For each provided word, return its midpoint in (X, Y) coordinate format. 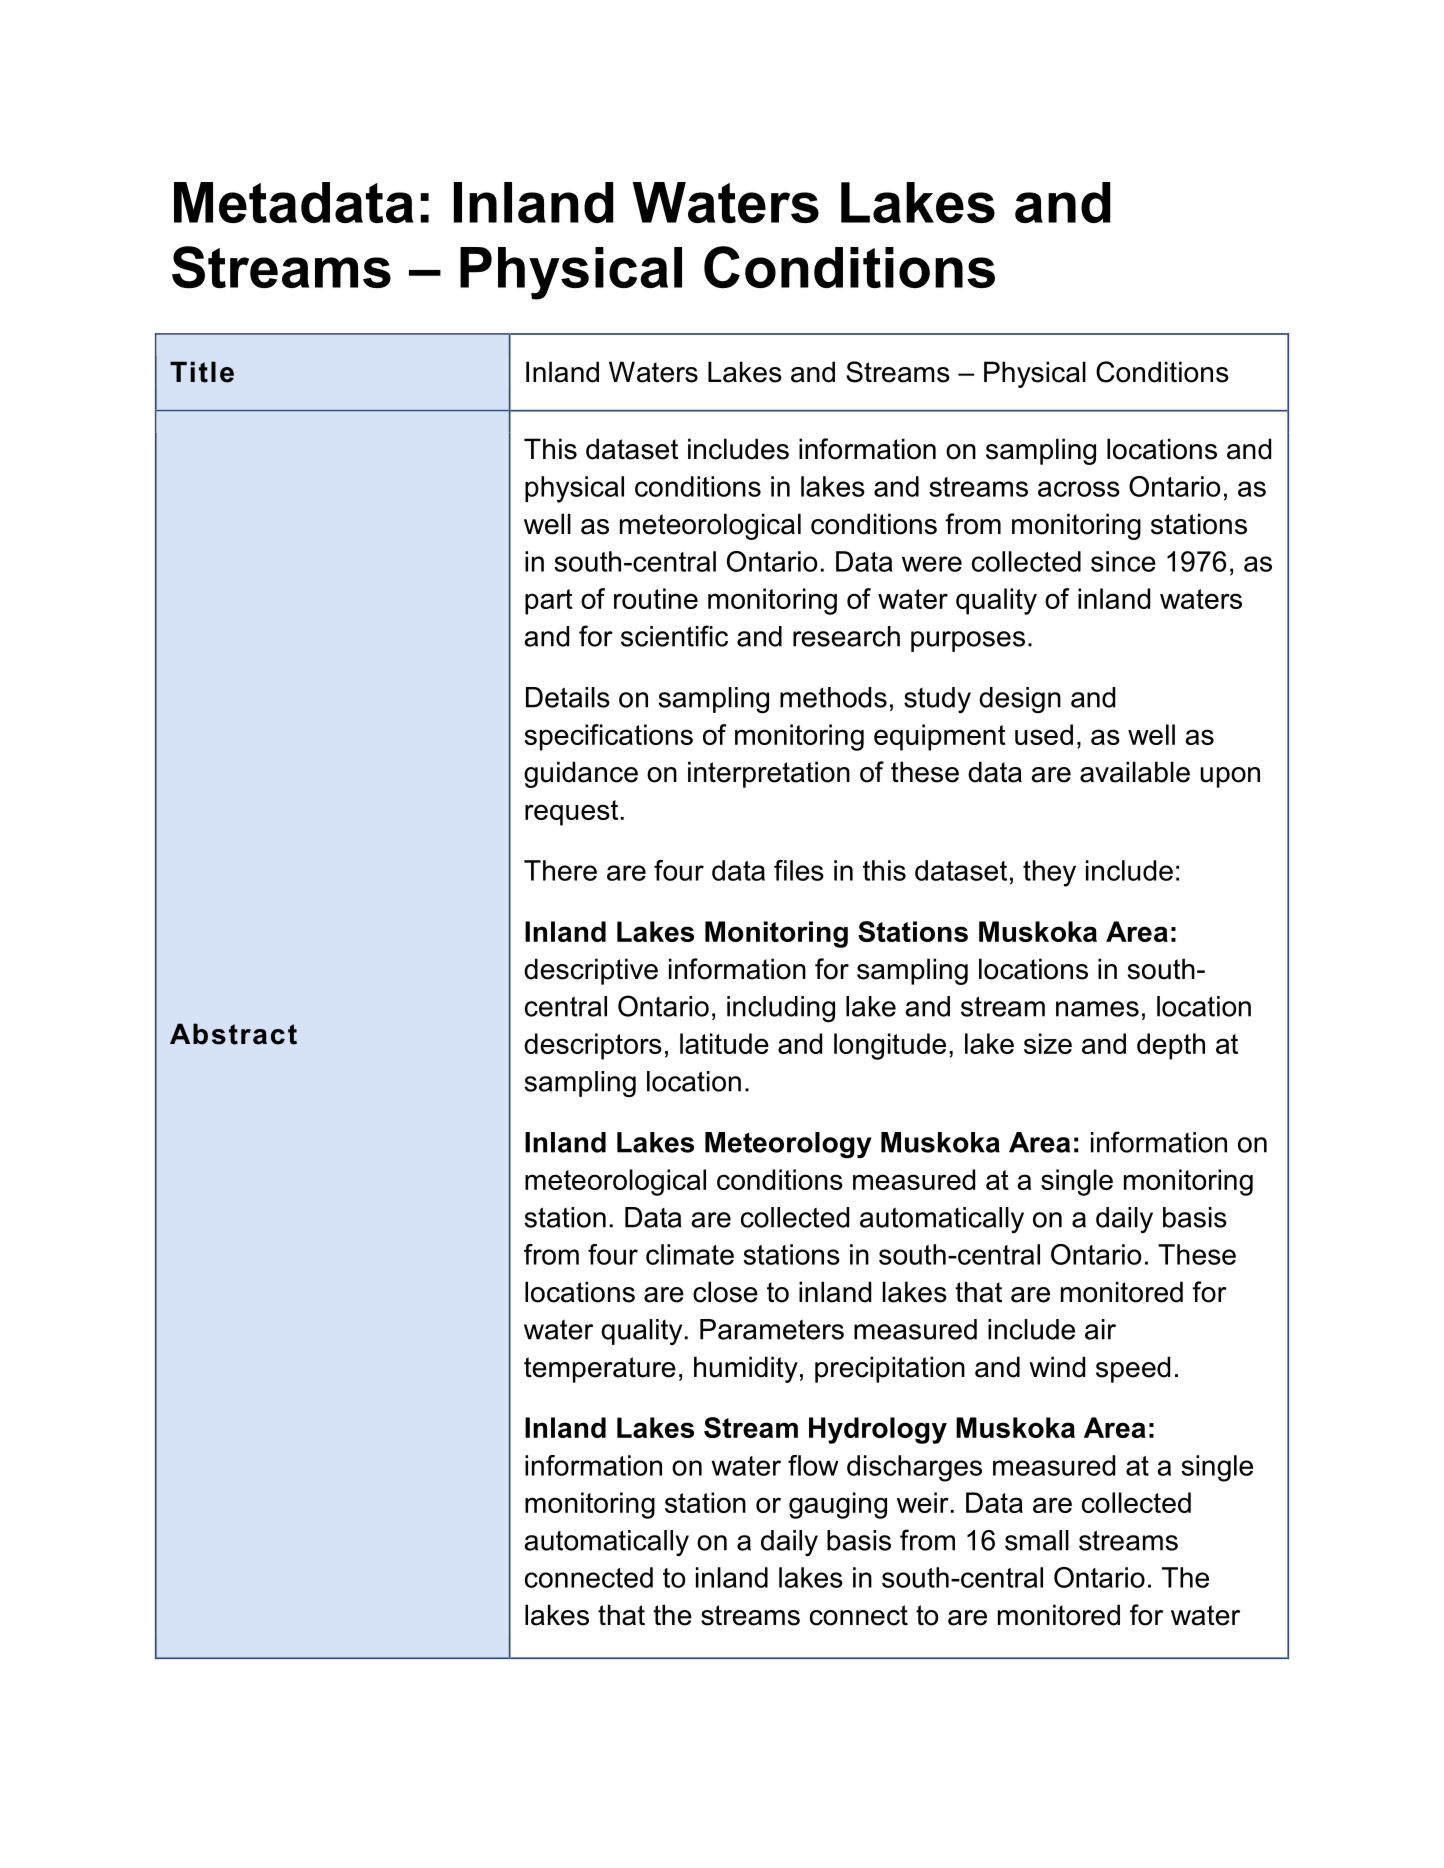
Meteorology (788, 1145)
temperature (600, 1370)
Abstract (233, 1034)
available (1135, 772)
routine (656, 598)
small (1037, 1540)
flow (813, 1465)
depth (1171, 1046)
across (1079, 489)
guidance (581, 774)
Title (202, 372)
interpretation (769, 774)
